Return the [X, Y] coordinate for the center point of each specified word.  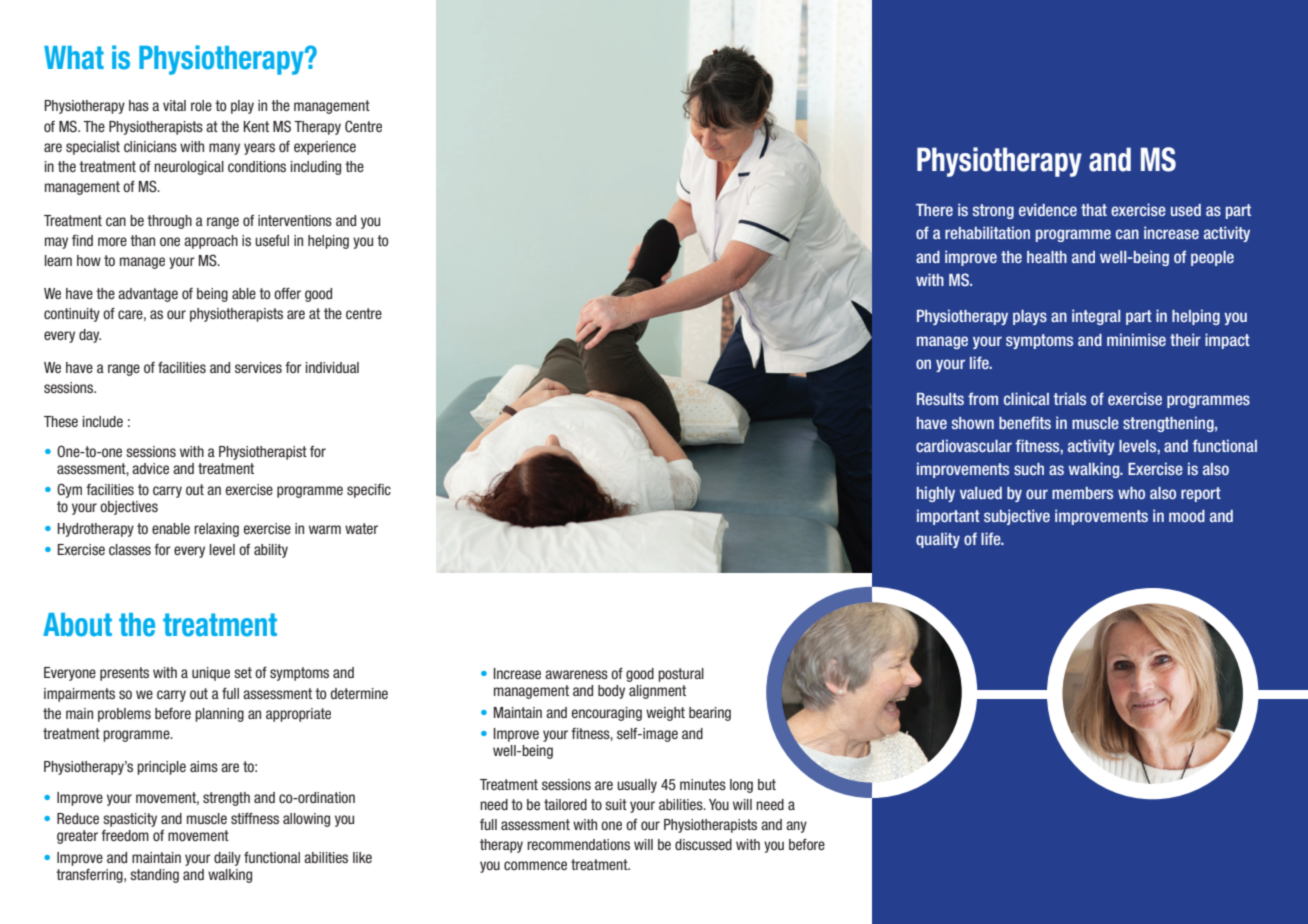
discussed [703, 844]
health [1047, 257]
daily [227, 859]
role [201, 105]
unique [211, 674]
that [1094, 210]
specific [369, 491]
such [1029, 469]
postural [681, 675]
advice [150, 468]
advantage [148, 295]
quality [938, 540]
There [934, 210]
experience [325, 148]
